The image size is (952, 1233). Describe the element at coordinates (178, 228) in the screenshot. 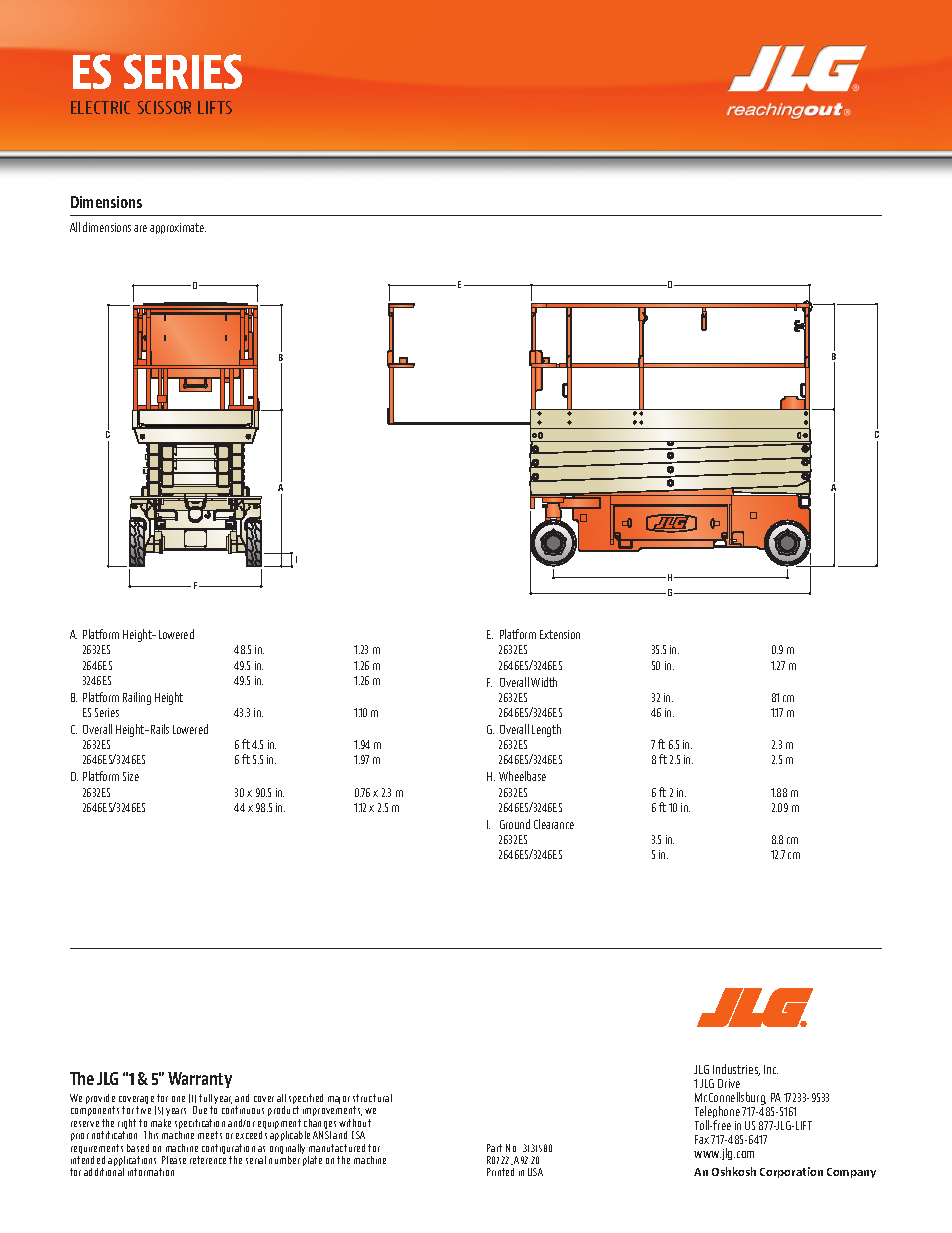

I see `approximate` at that location.
